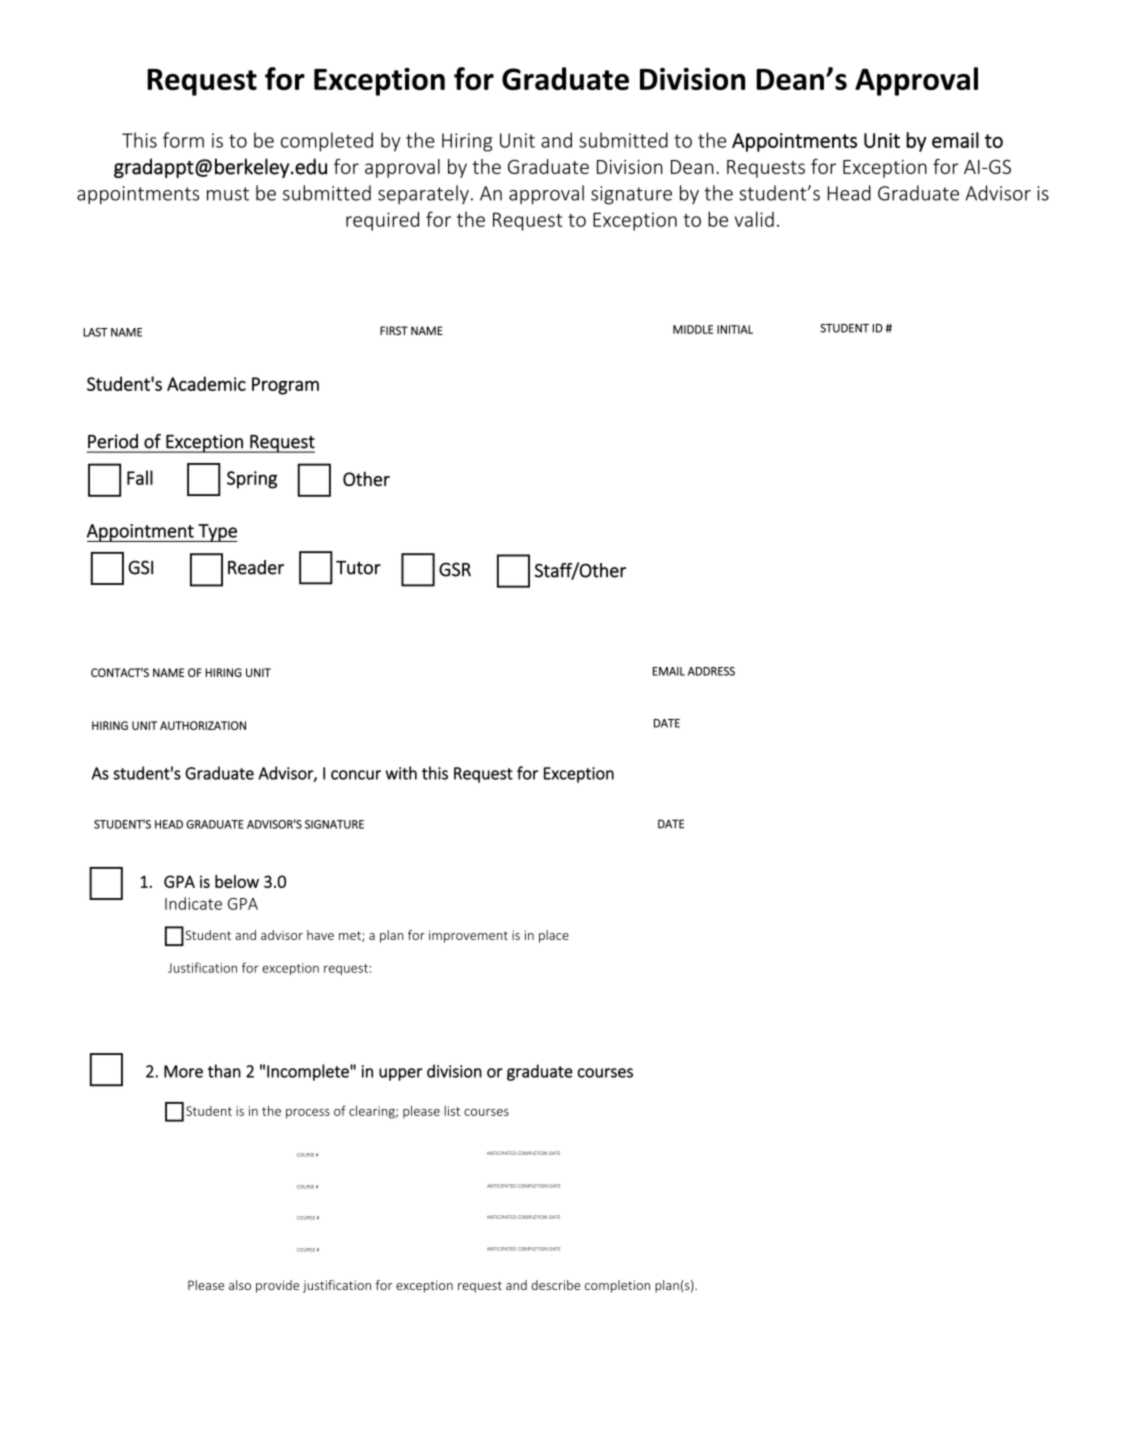 This screenshot has width=1122, height=1452. Describe the element at coordinates (423, 194) in the screenshot. I see `separately` at that location.
